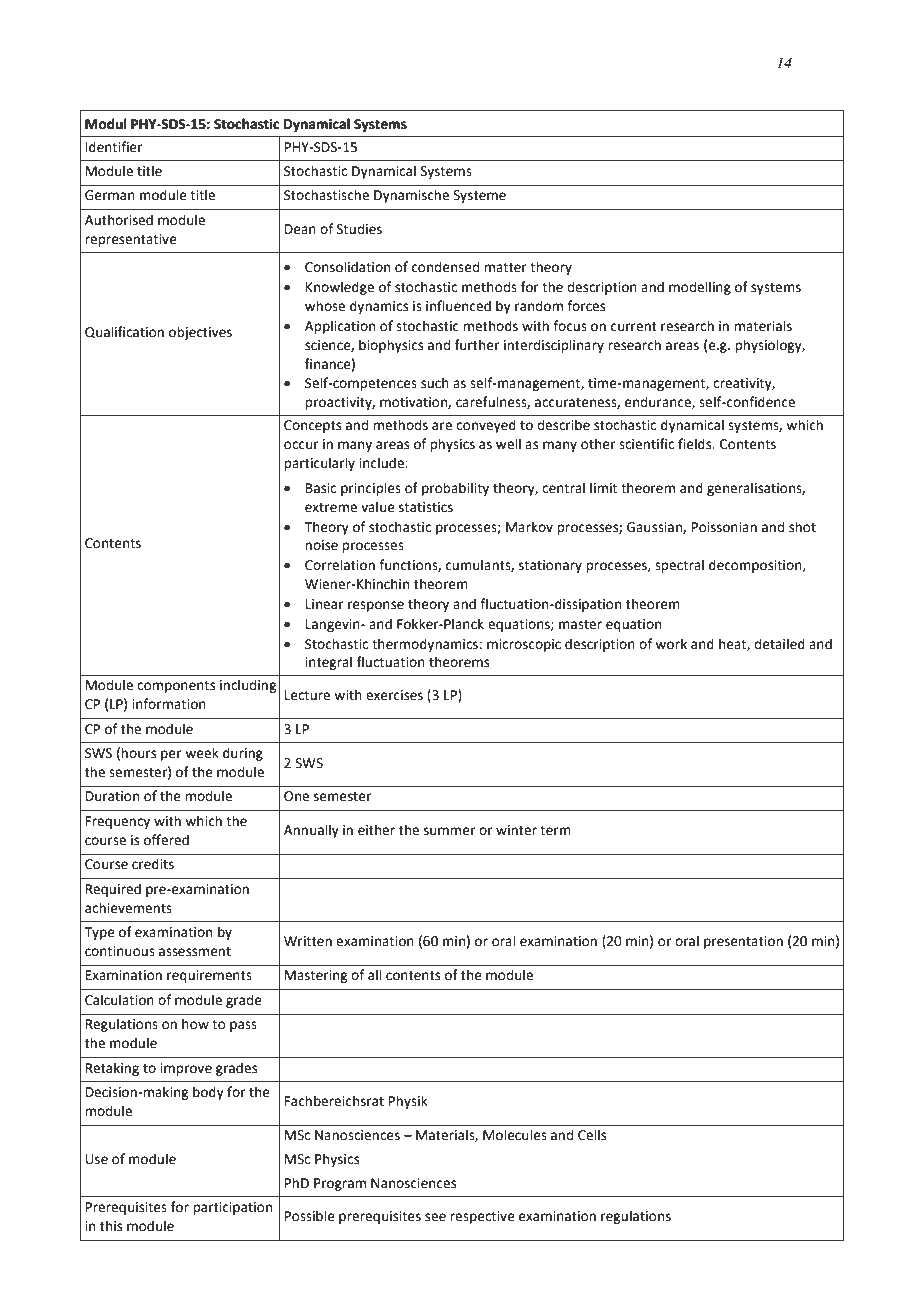 The image size is (924, 1308). I want to click on modelling, so click(700, 288).
